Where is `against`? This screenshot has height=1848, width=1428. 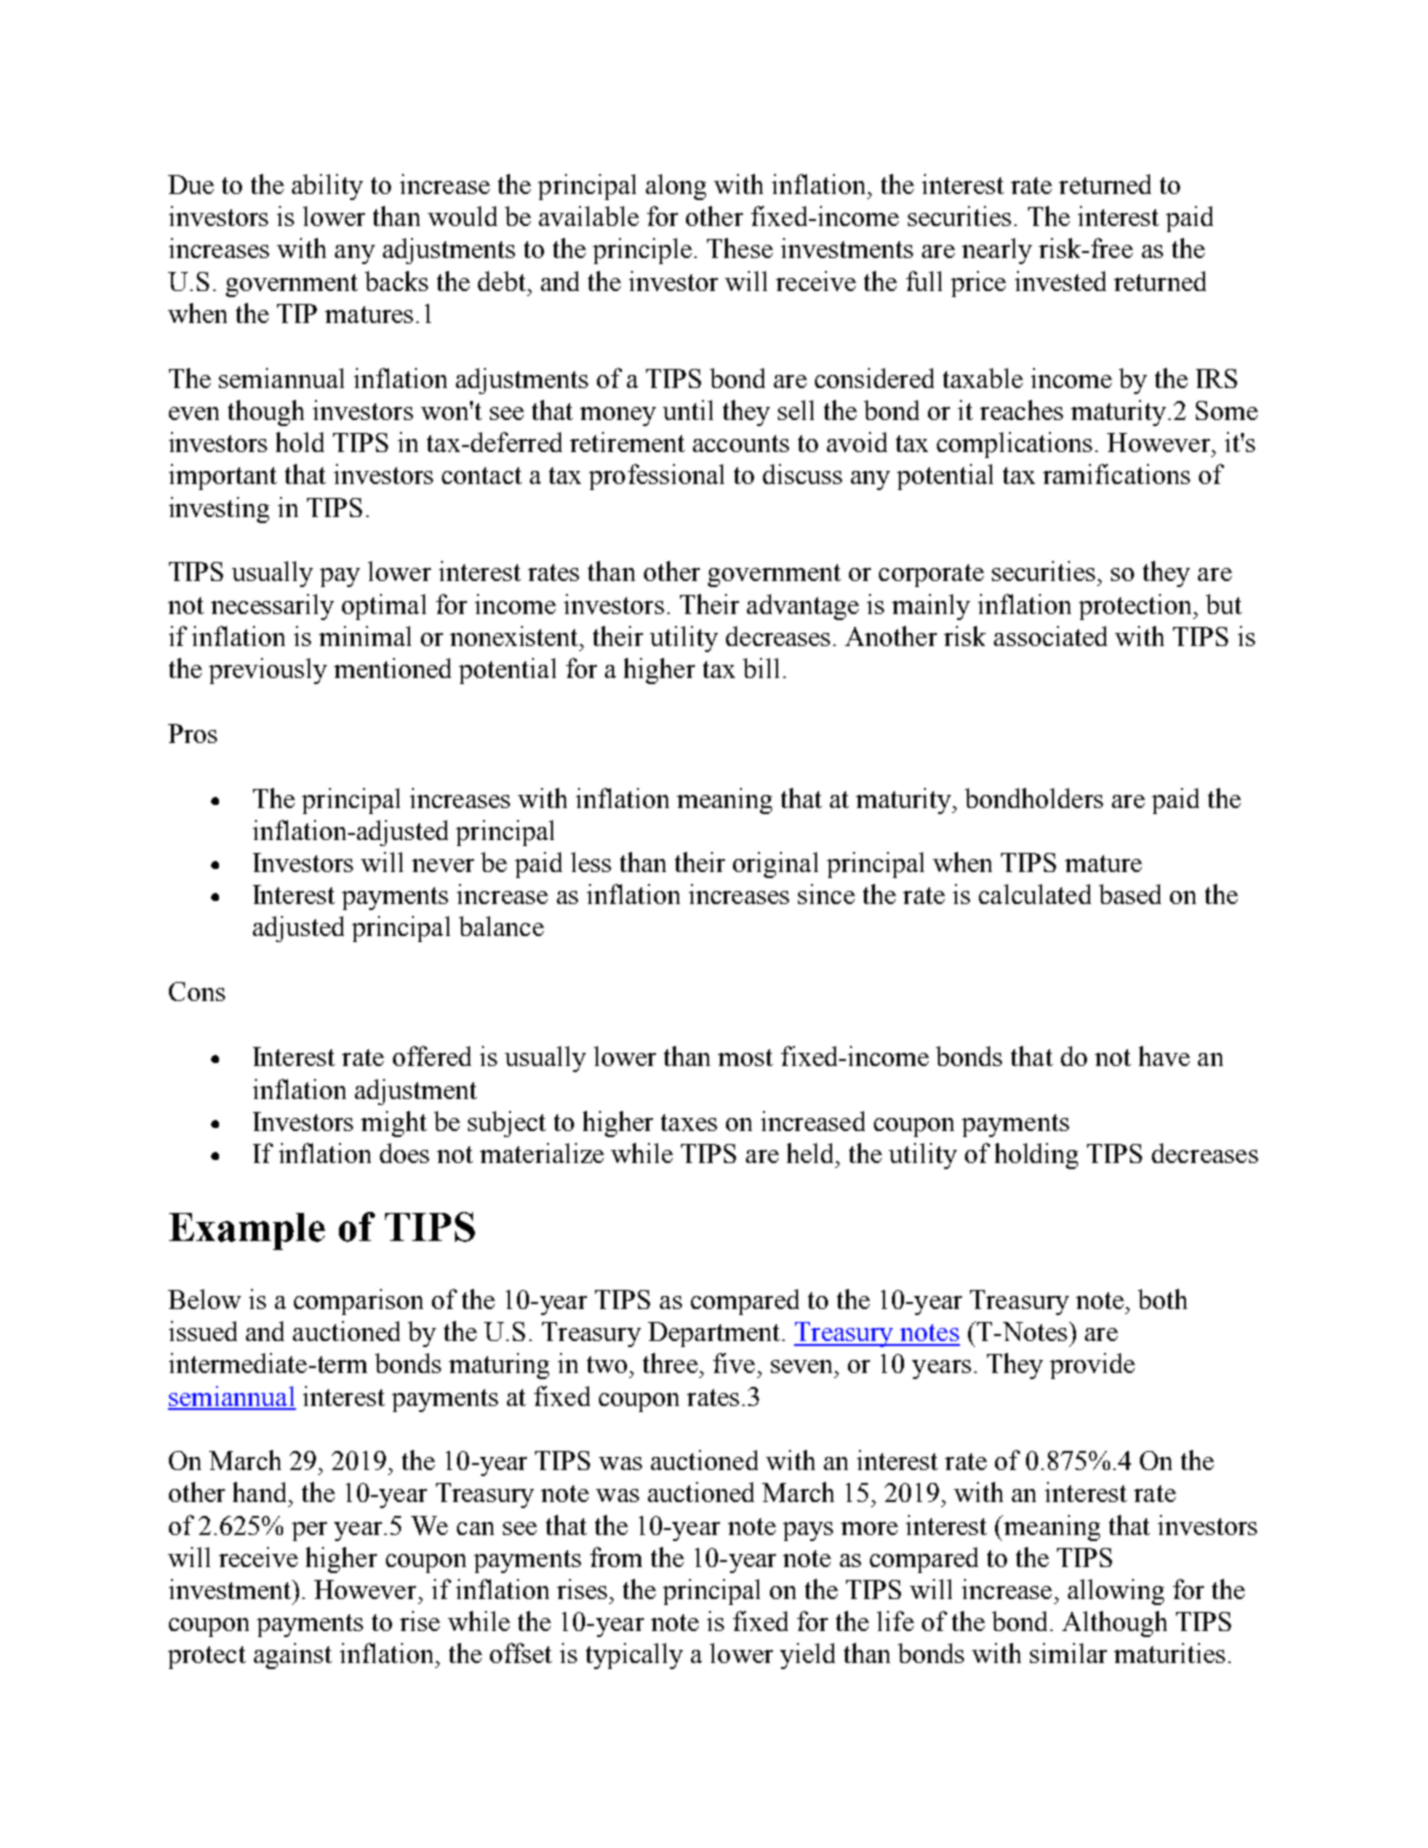 against is located at coordinates (293, 1656).
